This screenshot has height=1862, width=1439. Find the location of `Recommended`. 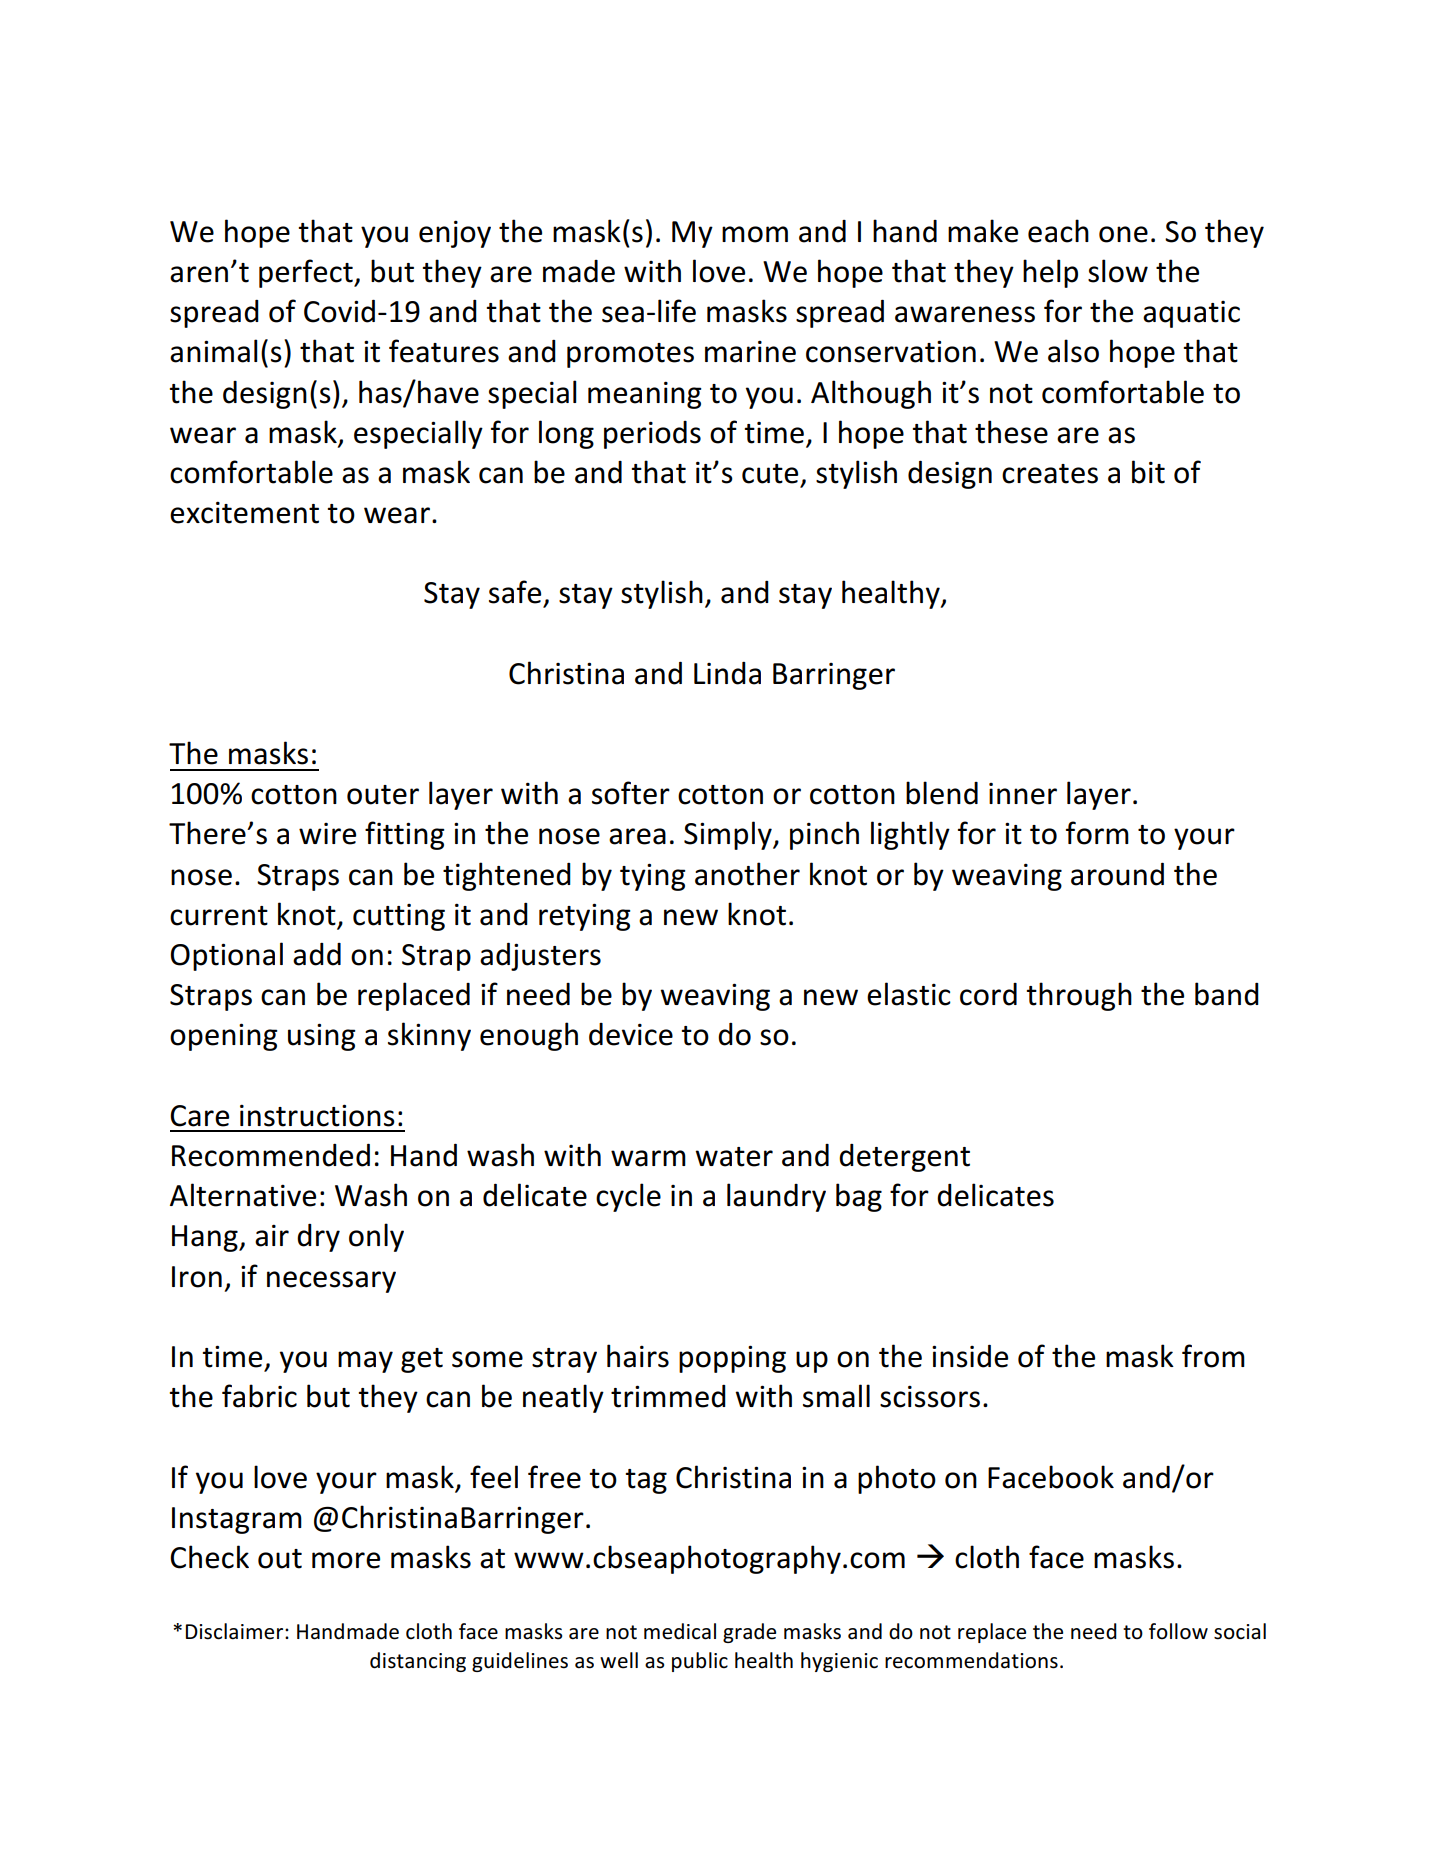

Recommended is located at coordinates (271, 1155).
